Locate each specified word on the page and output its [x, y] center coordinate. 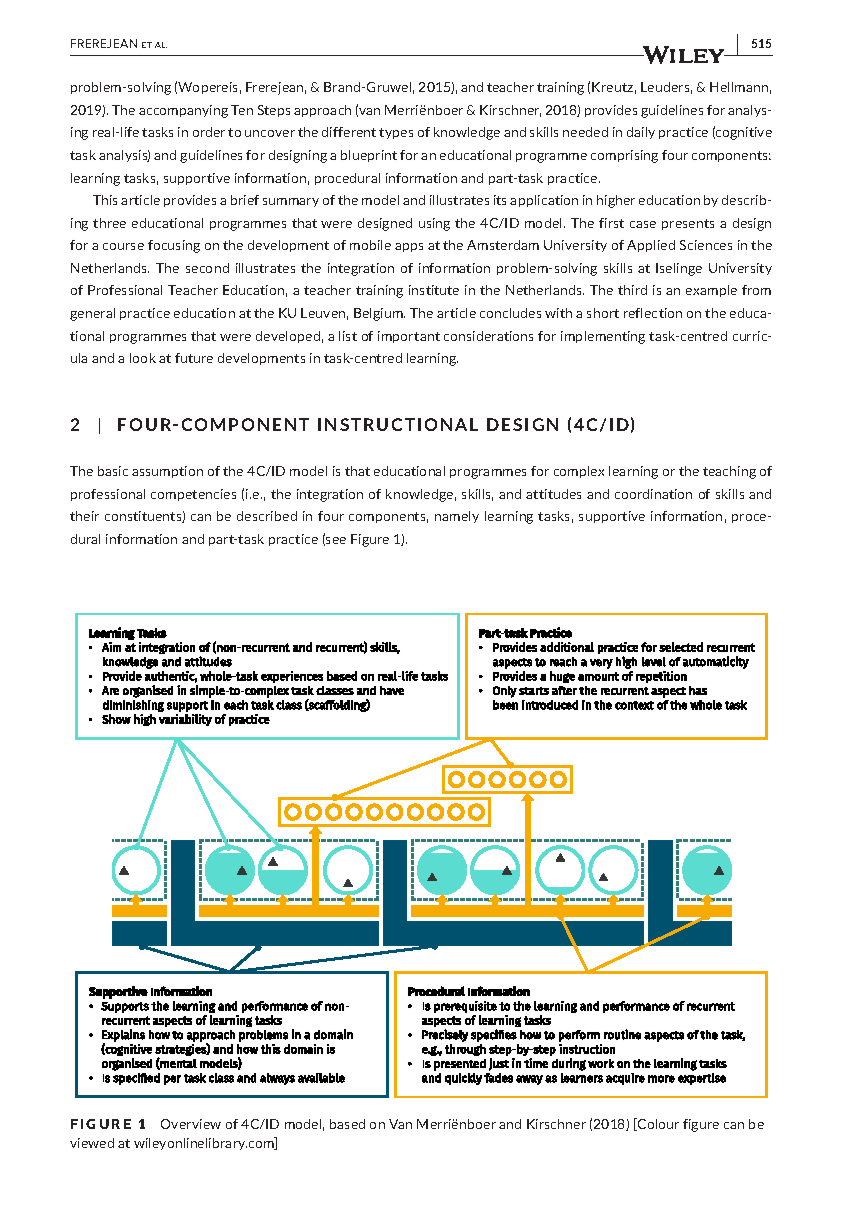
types [396, 133]
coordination [653, 494]
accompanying [183, 111]
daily [641, 133]
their [84, 516]
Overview [191, 1124]
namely [457, 517]
